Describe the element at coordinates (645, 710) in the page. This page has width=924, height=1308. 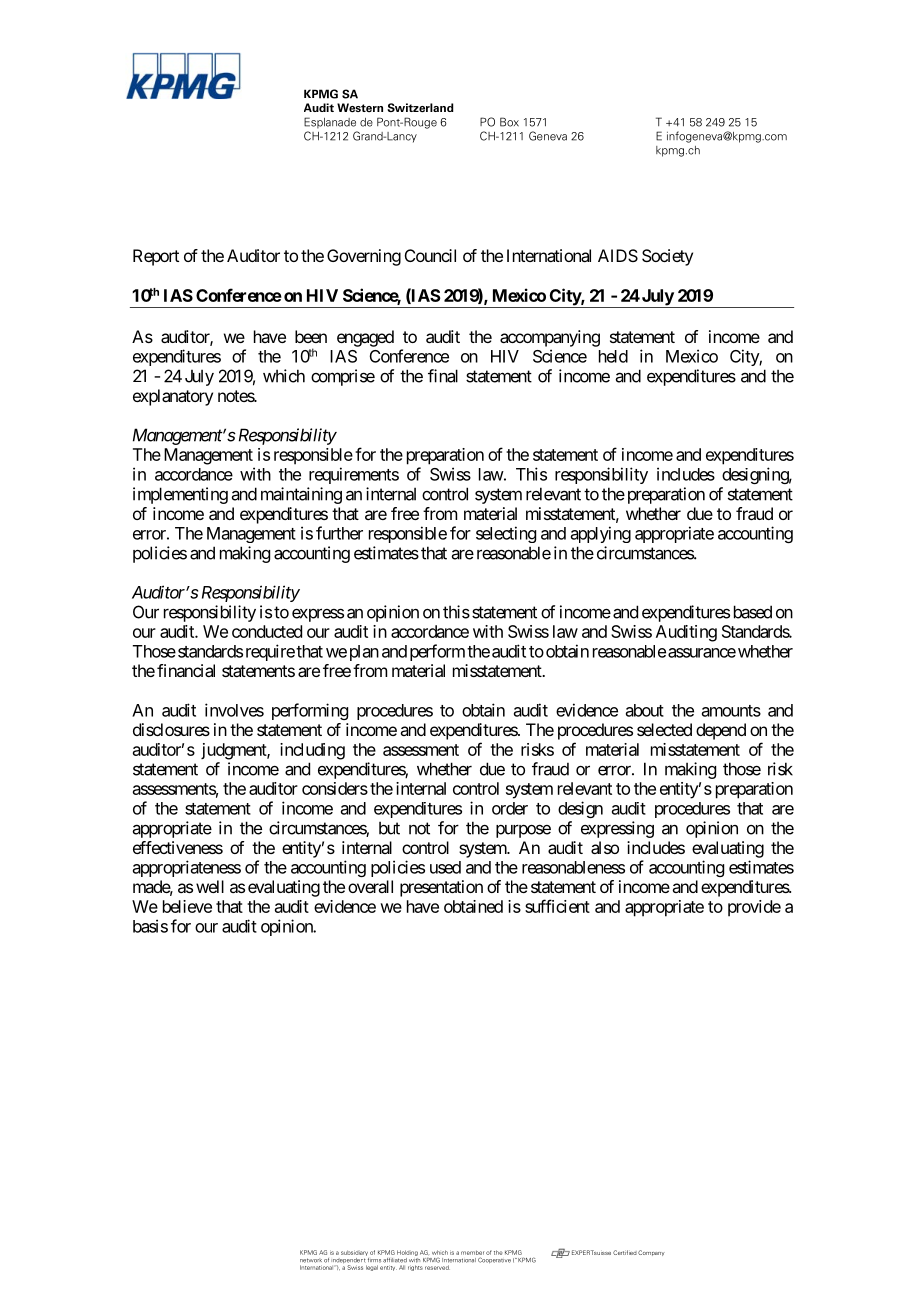
I see `about` at that location.
